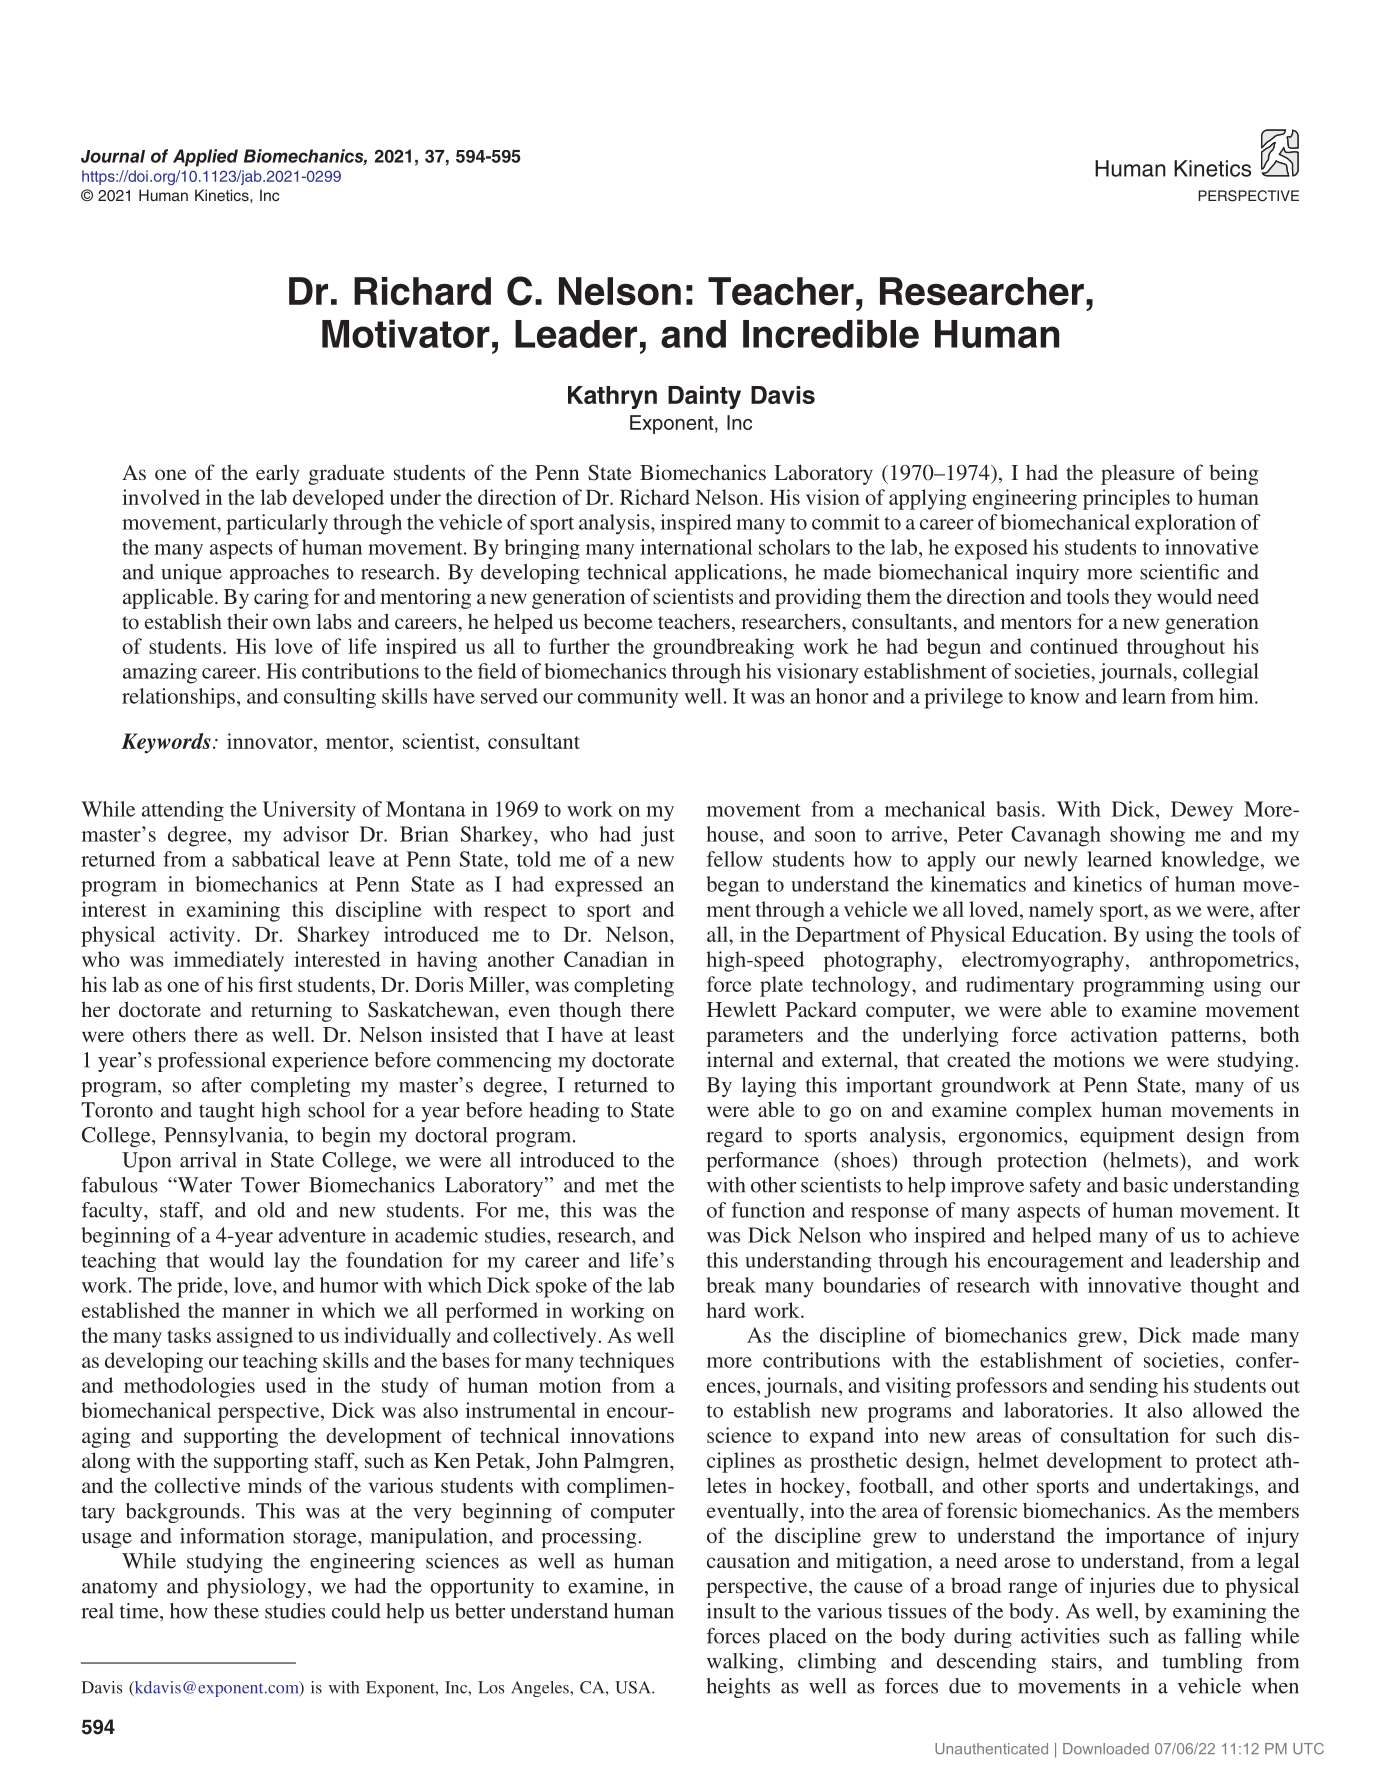  I want to click on heights, so click(738, 1688).
